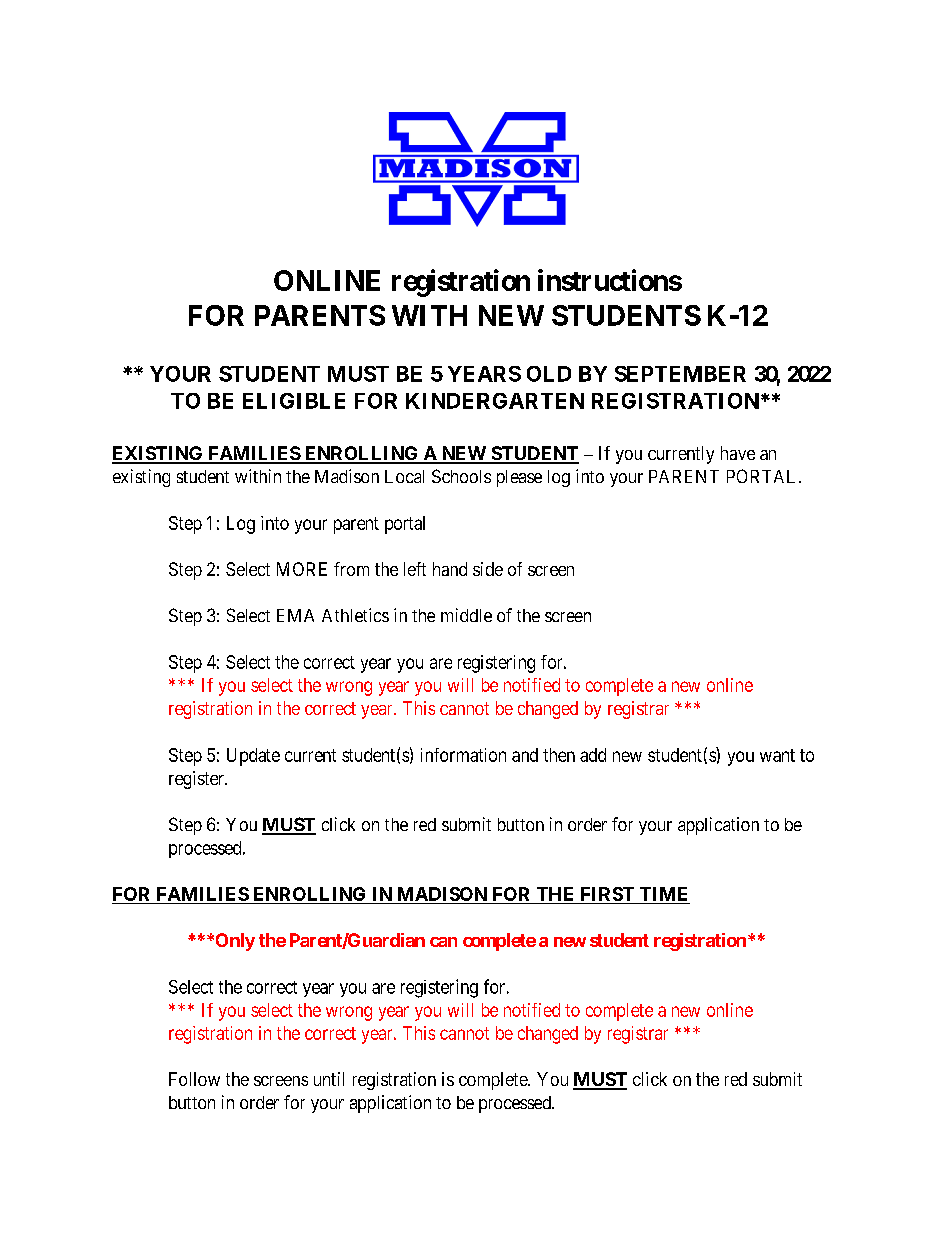 The height and width of the page is (1233, 952). I want to click on Update, so click(253, 757).
